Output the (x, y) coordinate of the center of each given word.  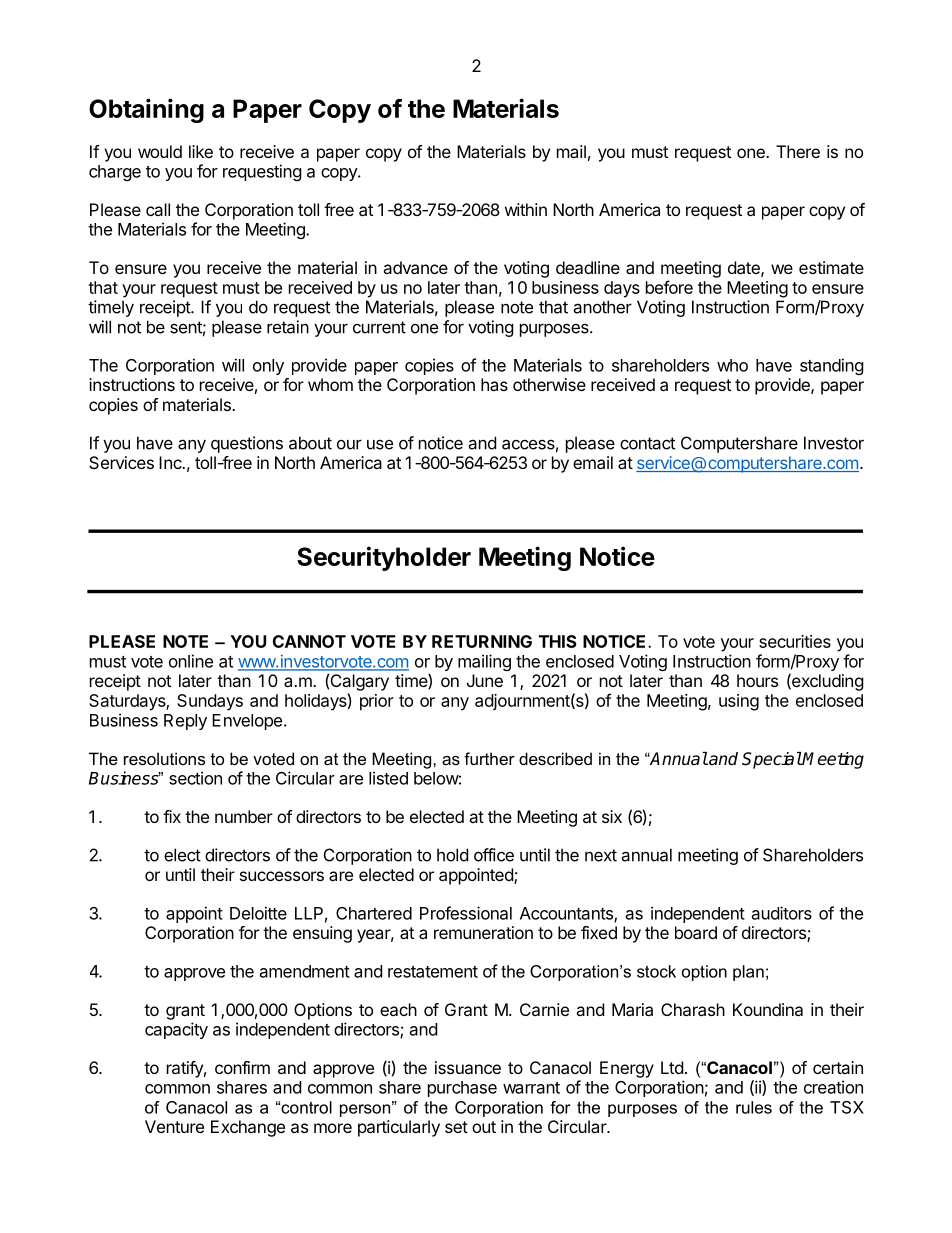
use (380, 445)
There (798, 151)
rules (754, 1107)
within (526, 209)
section (195, 778)
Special (772, 760)
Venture (174, 1126)
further (489, 758)
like (201, 151)
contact (647, 443)
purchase (462, 1089)
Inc (171, 462)
